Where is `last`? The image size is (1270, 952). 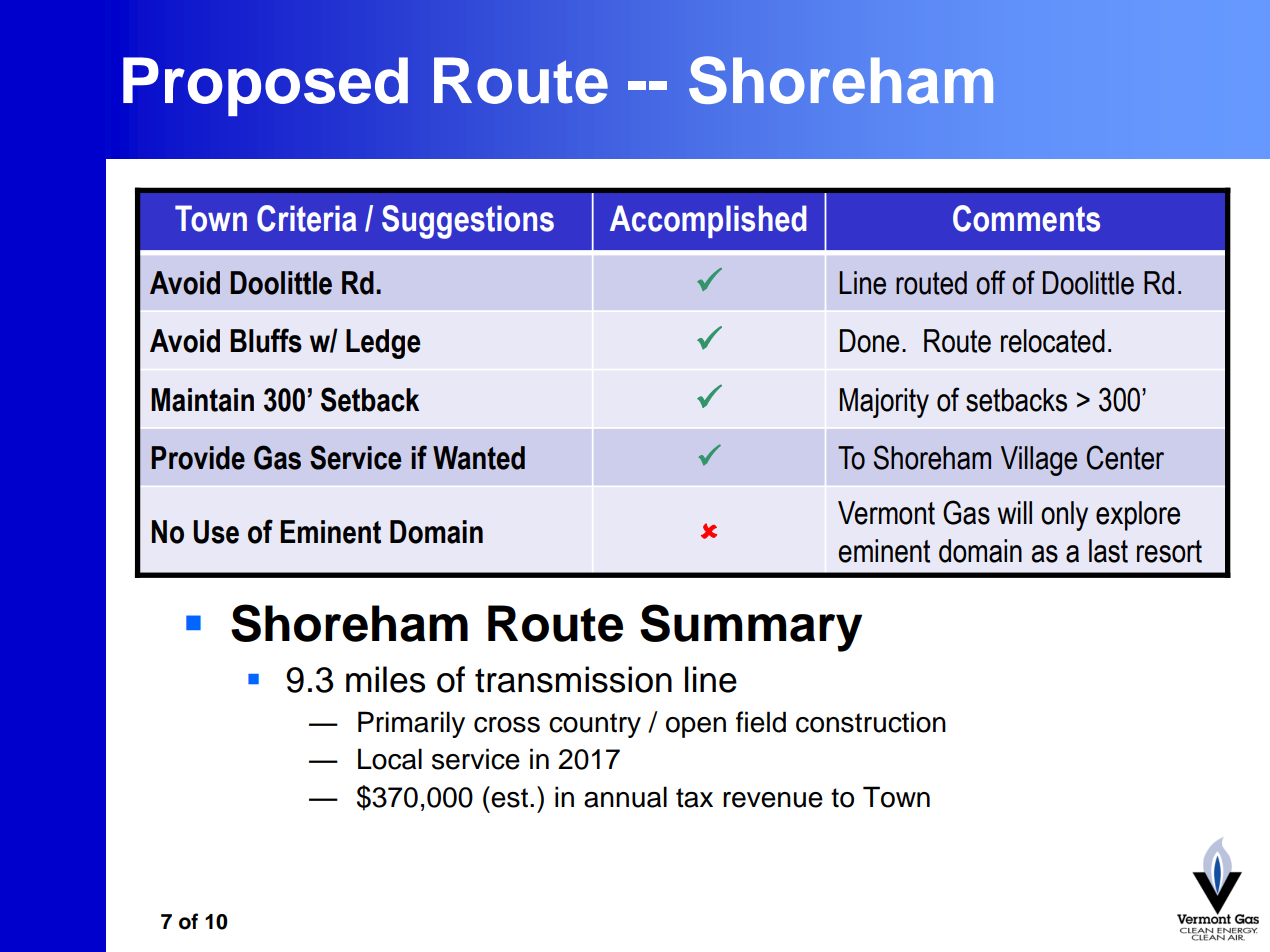 last is located at coordinates (1108, 551).
